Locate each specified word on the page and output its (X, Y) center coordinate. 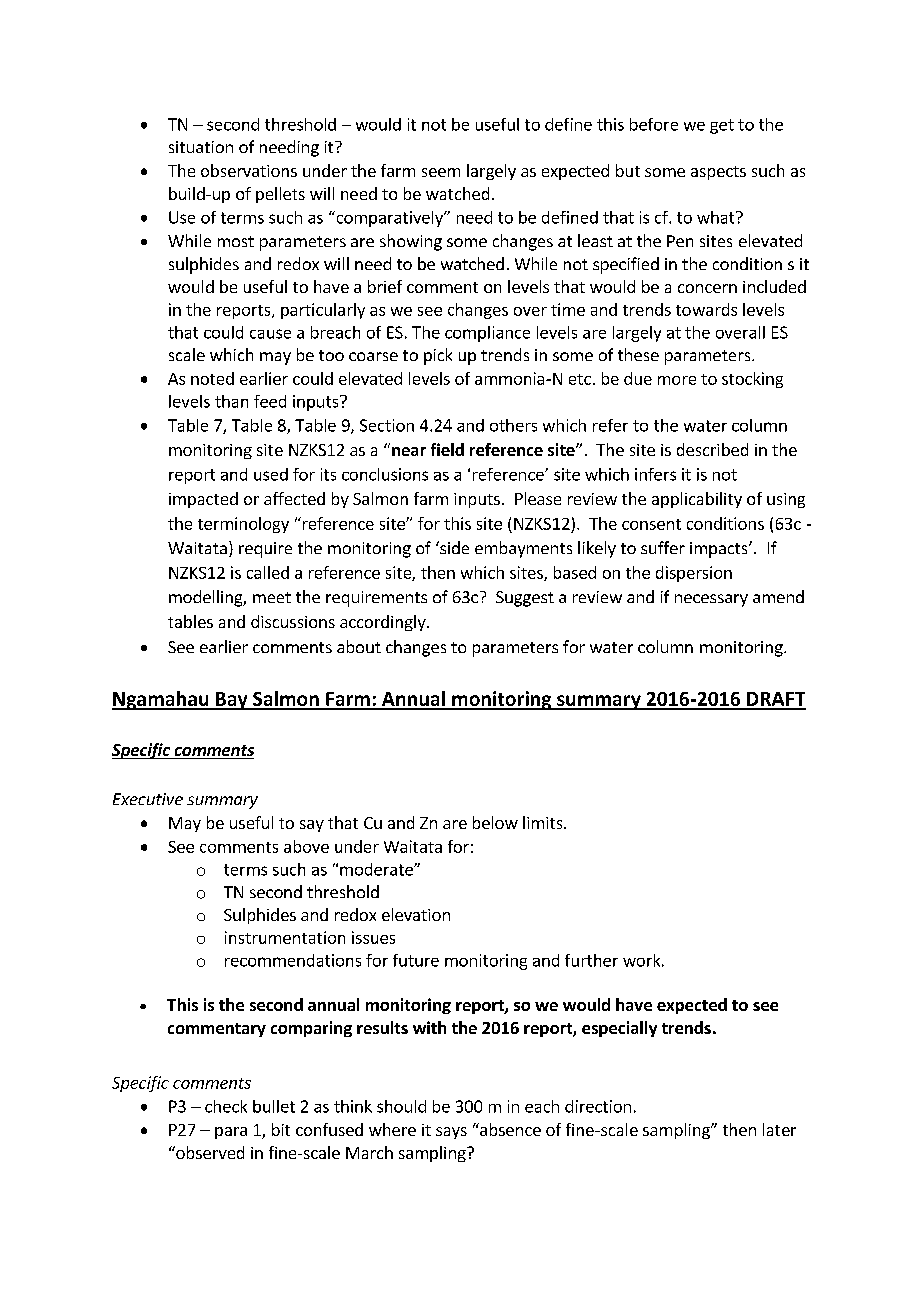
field (447, 449)
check (226, 1106)
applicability (697, 500)
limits (544, 822)
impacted (203, 500)
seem (441, 172)
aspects (718, 173)
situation (201, 147)
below (495, 822)
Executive (148, 799)
